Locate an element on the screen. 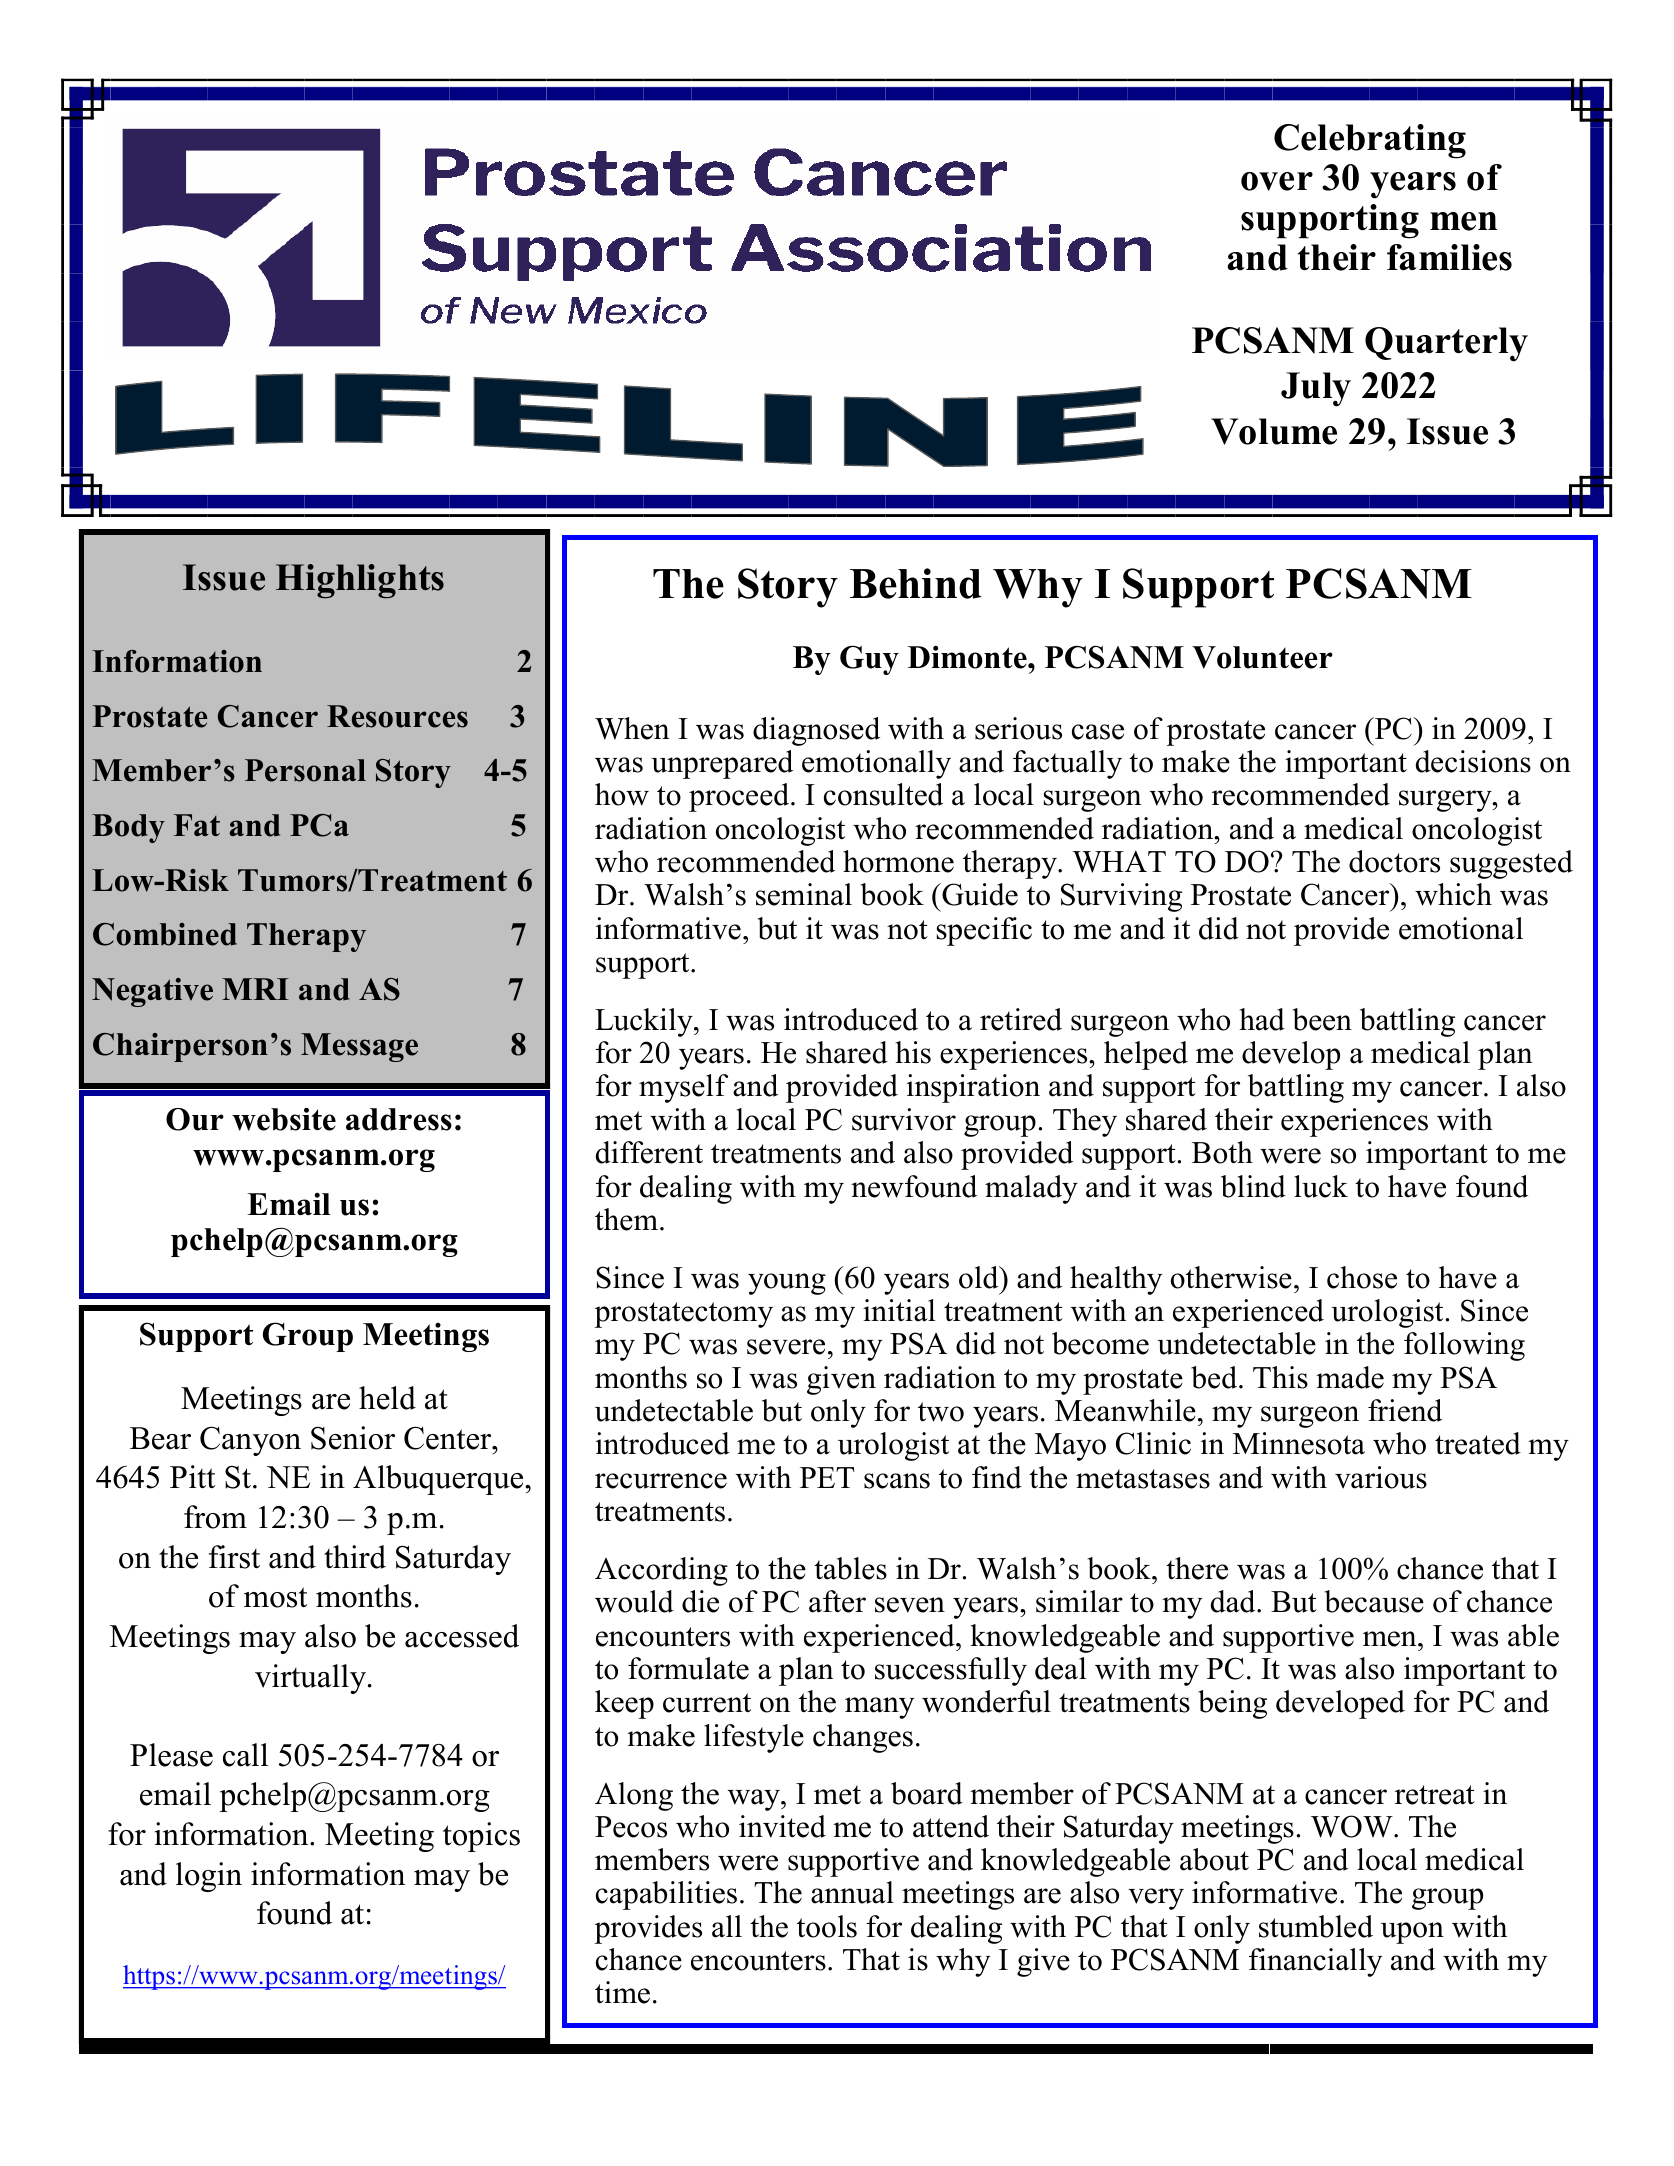 The width and height of the screenshot is (1674, 2166). from is located at coordinates (215, 1517).
